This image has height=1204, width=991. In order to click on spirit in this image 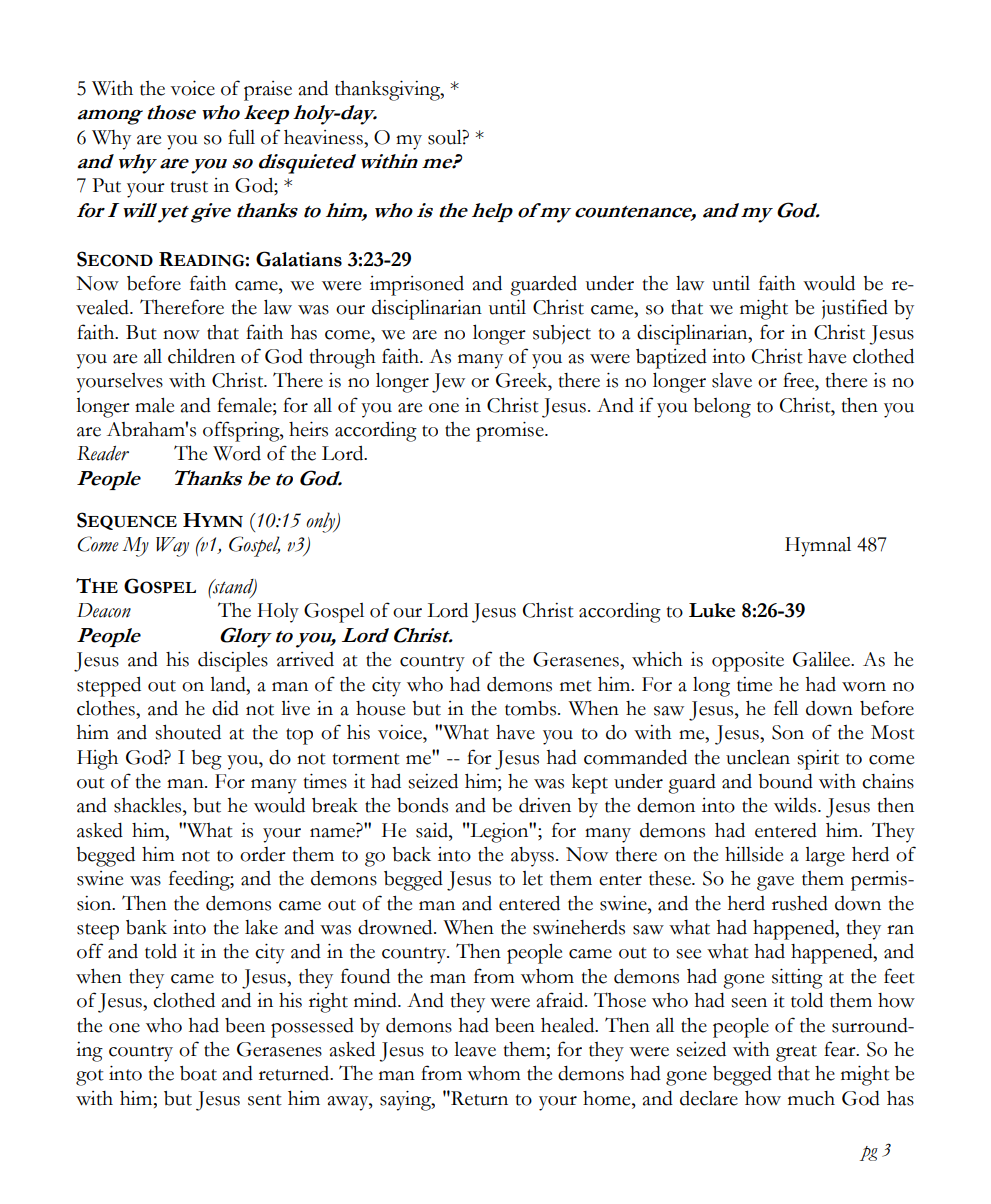, I will do `click(818, 760)`.
